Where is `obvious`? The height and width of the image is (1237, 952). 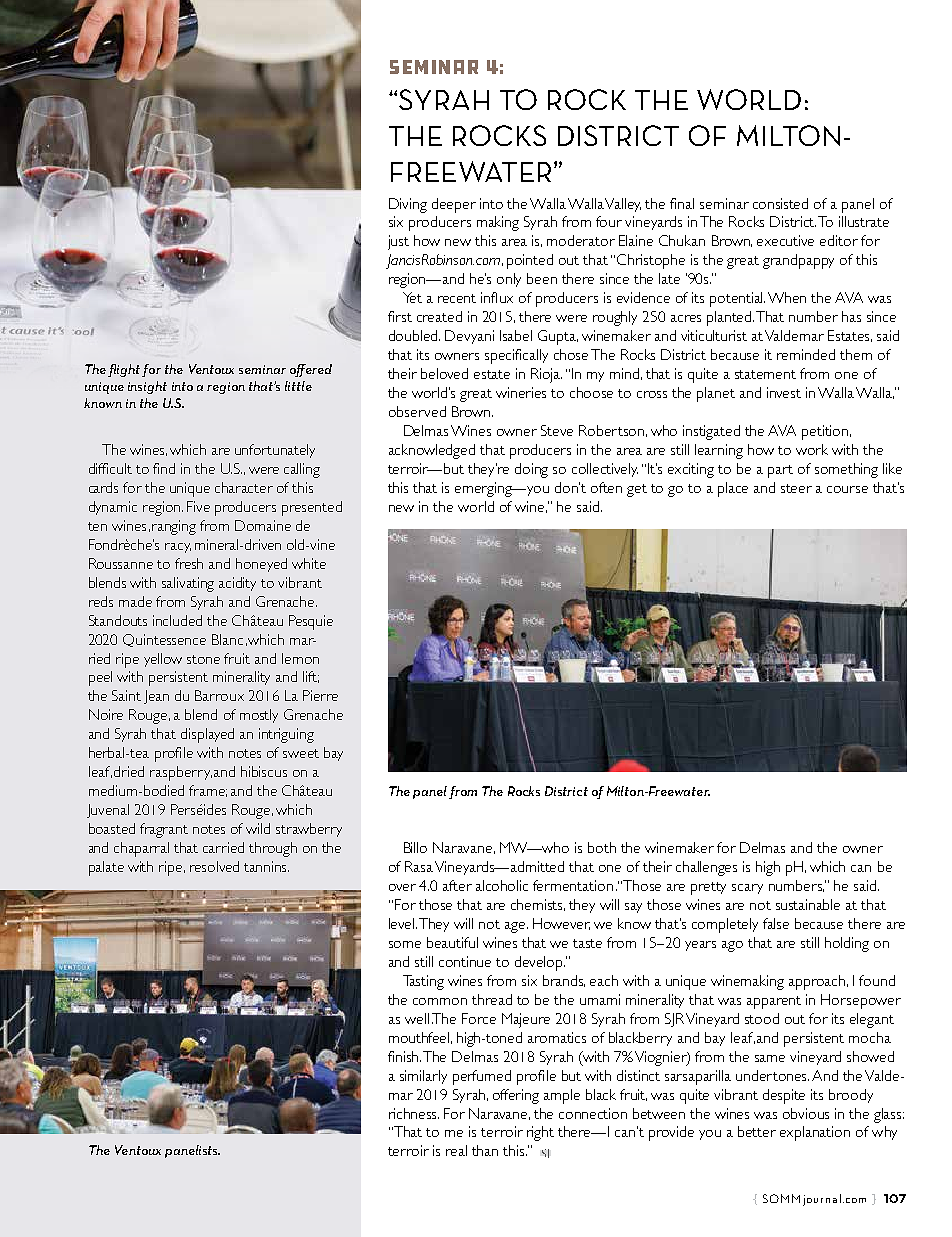
obvious is located at coordinates (806, 1113).
